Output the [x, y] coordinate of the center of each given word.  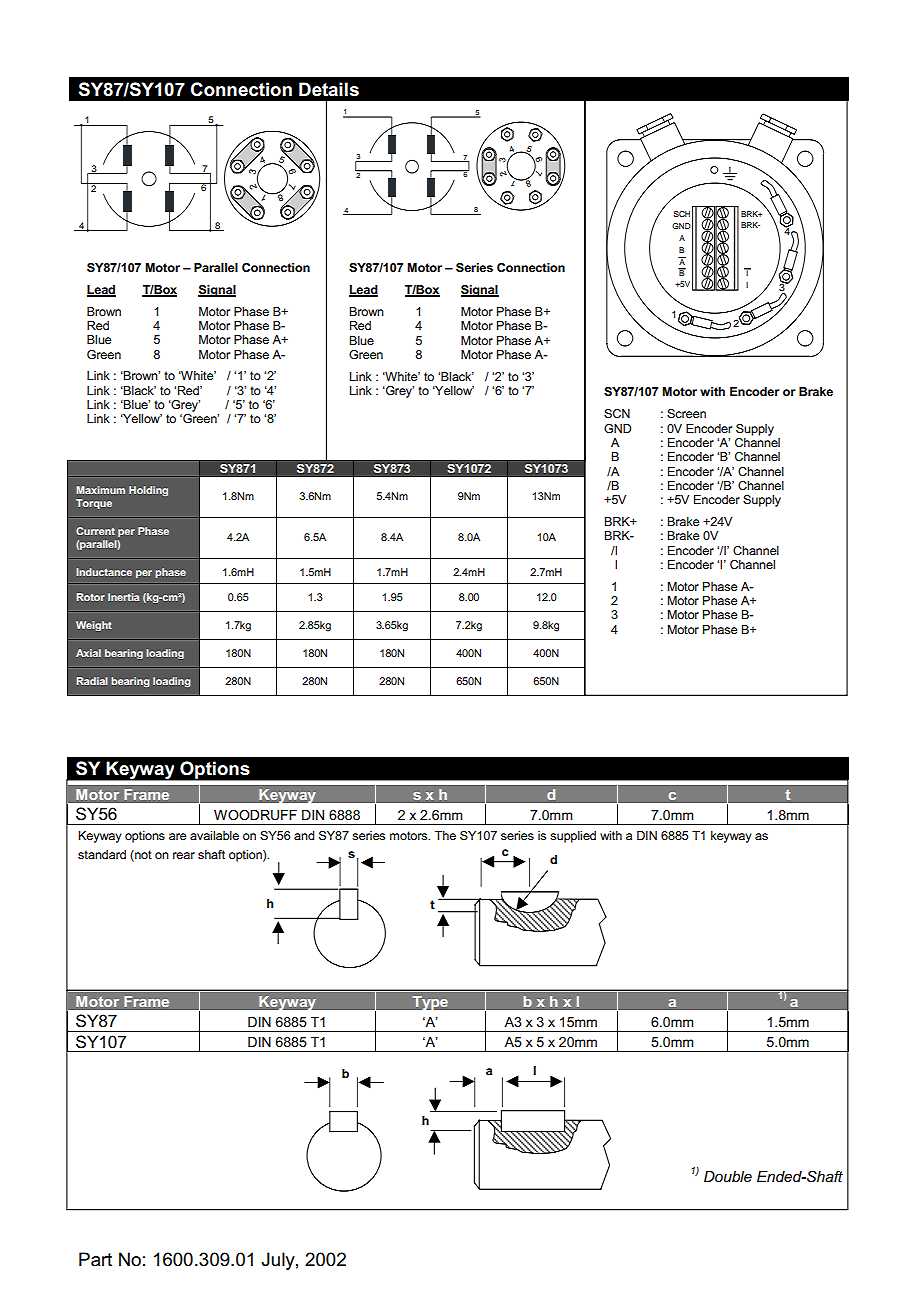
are [178, 836]
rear [184, 855]
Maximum [100, 490]
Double [728, 1176]
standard [102, 854]
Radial [92, 681]
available [214, 835]
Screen [686, 413]
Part [95, 1259]
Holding [148, 491]
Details [329, 89]
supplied [573, 837]
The [445, 835]
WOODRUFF [255, 815]
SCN [617, 413]
